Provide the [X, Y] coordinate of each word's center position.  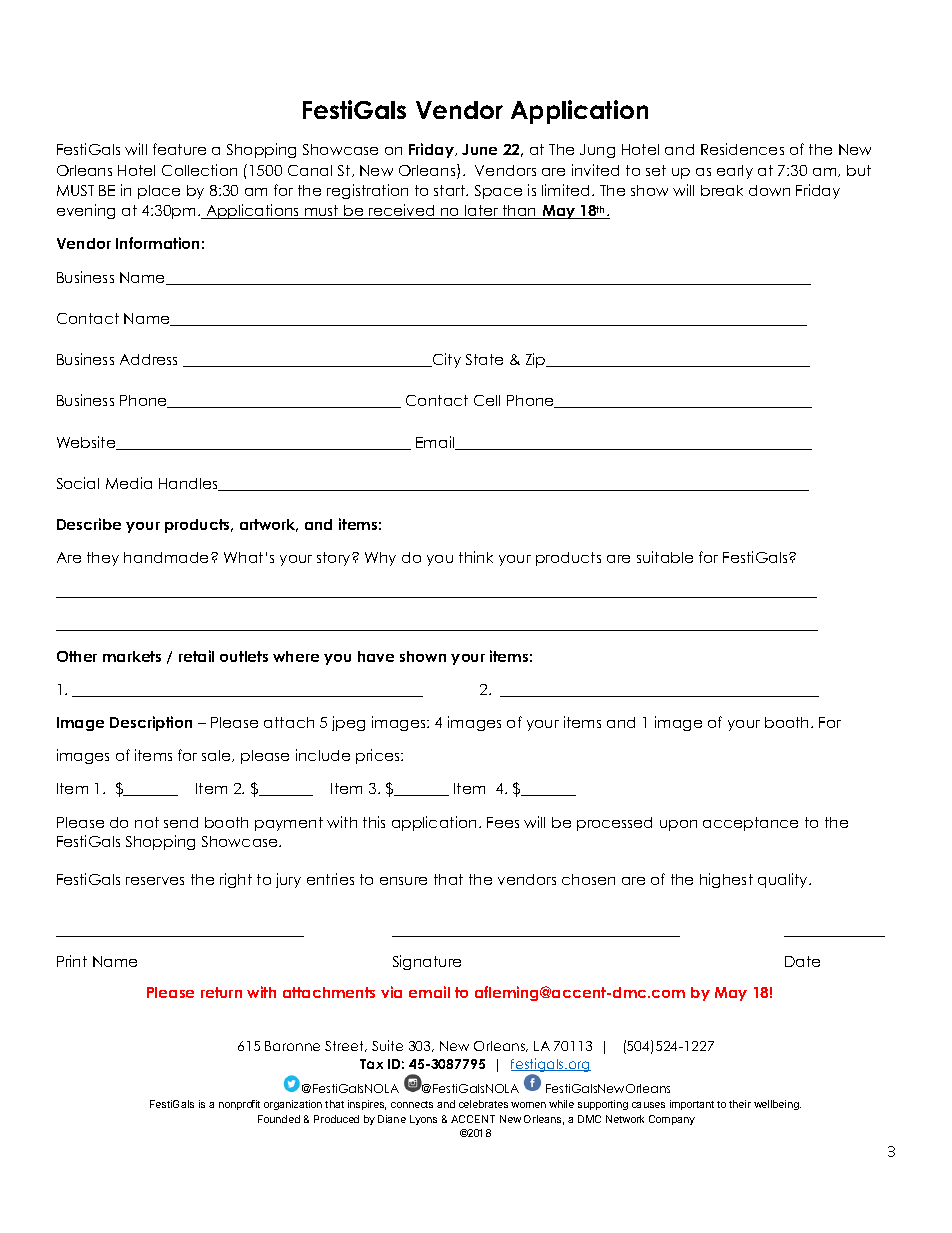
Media [129, 483]
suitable [665, 557]
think [476, 557]
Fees [503, 822]
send [181, 822]
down [769, 190]
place [159, 192]
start [451, 190]
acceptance [750, 824]
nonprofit [239, 1105]
